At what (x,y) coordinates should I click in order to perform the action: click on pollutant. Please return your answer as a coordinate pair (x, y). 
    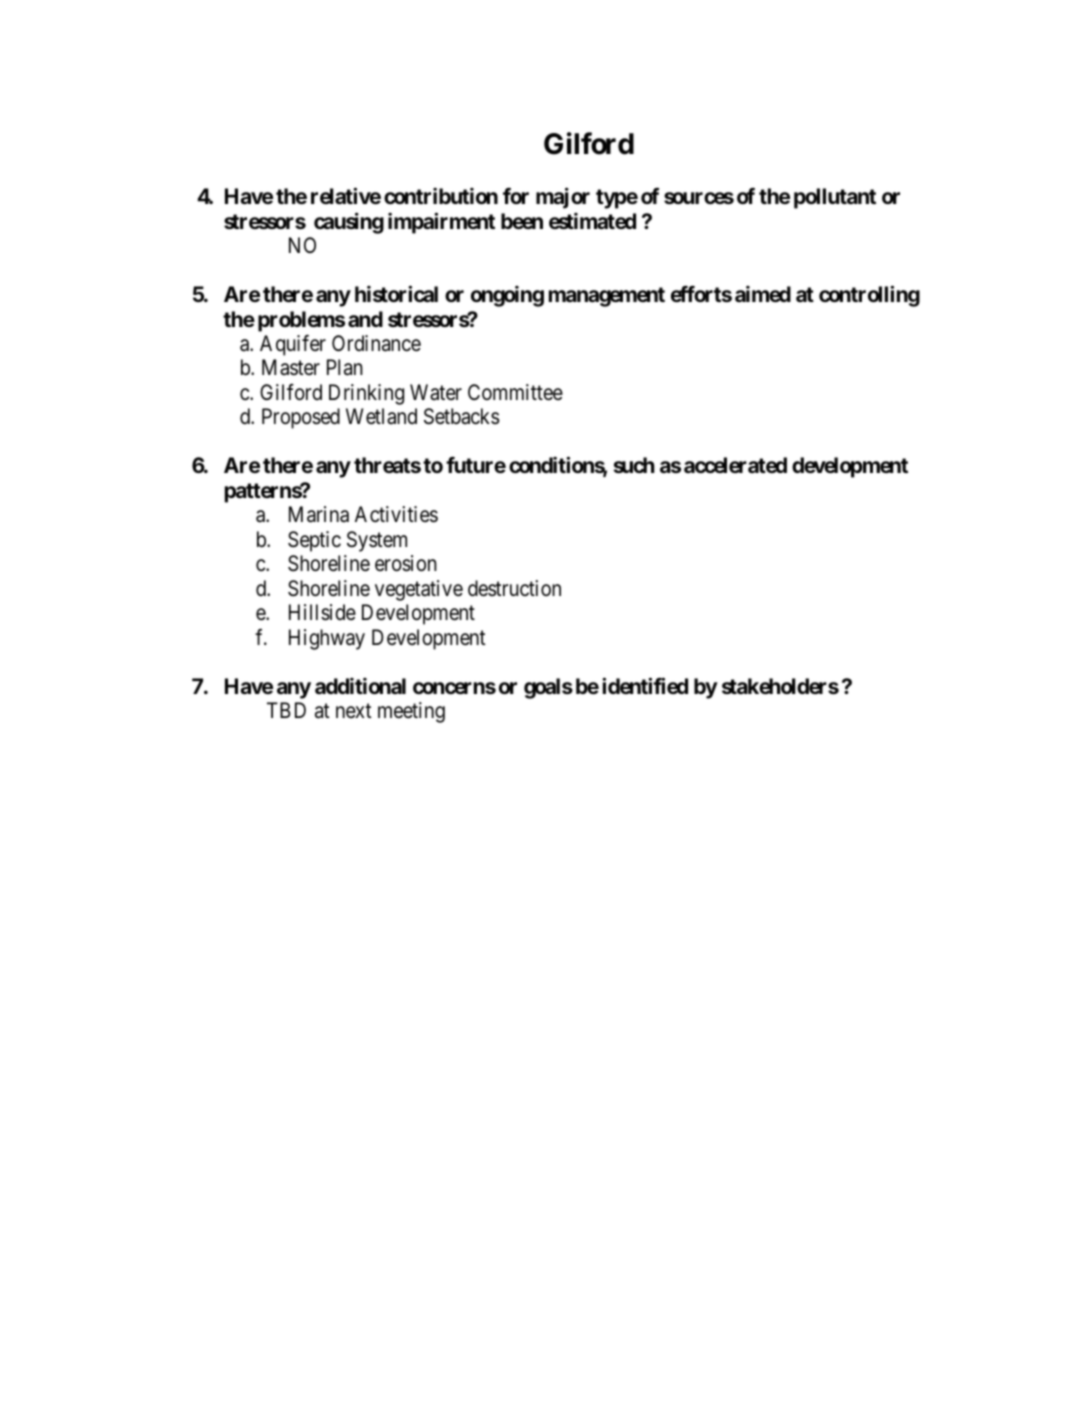
    Looking at the image, I should click on (835, 198).
